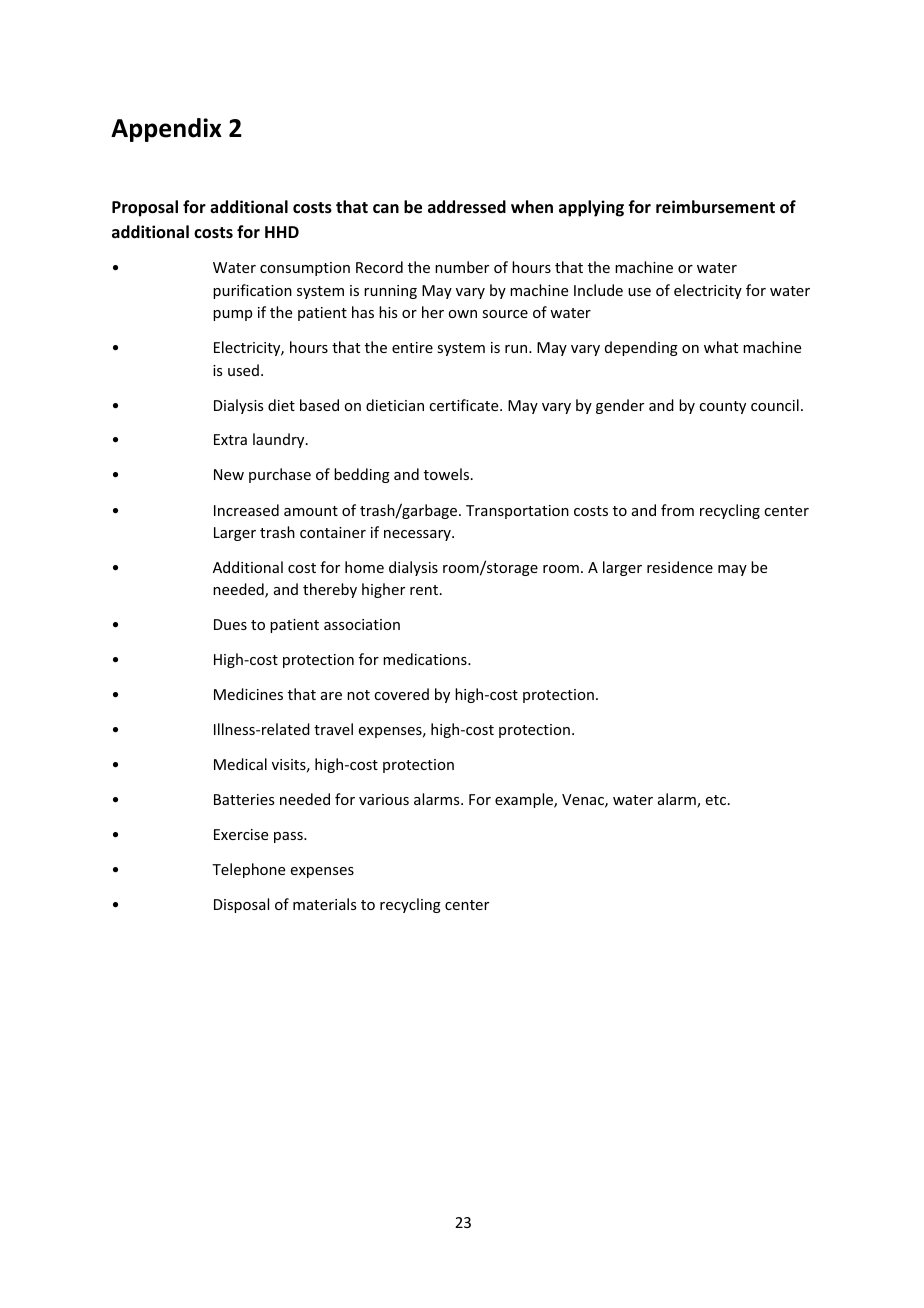 The width and height of the page is (924, 1308). I want to click on used, so click(243, 370).
